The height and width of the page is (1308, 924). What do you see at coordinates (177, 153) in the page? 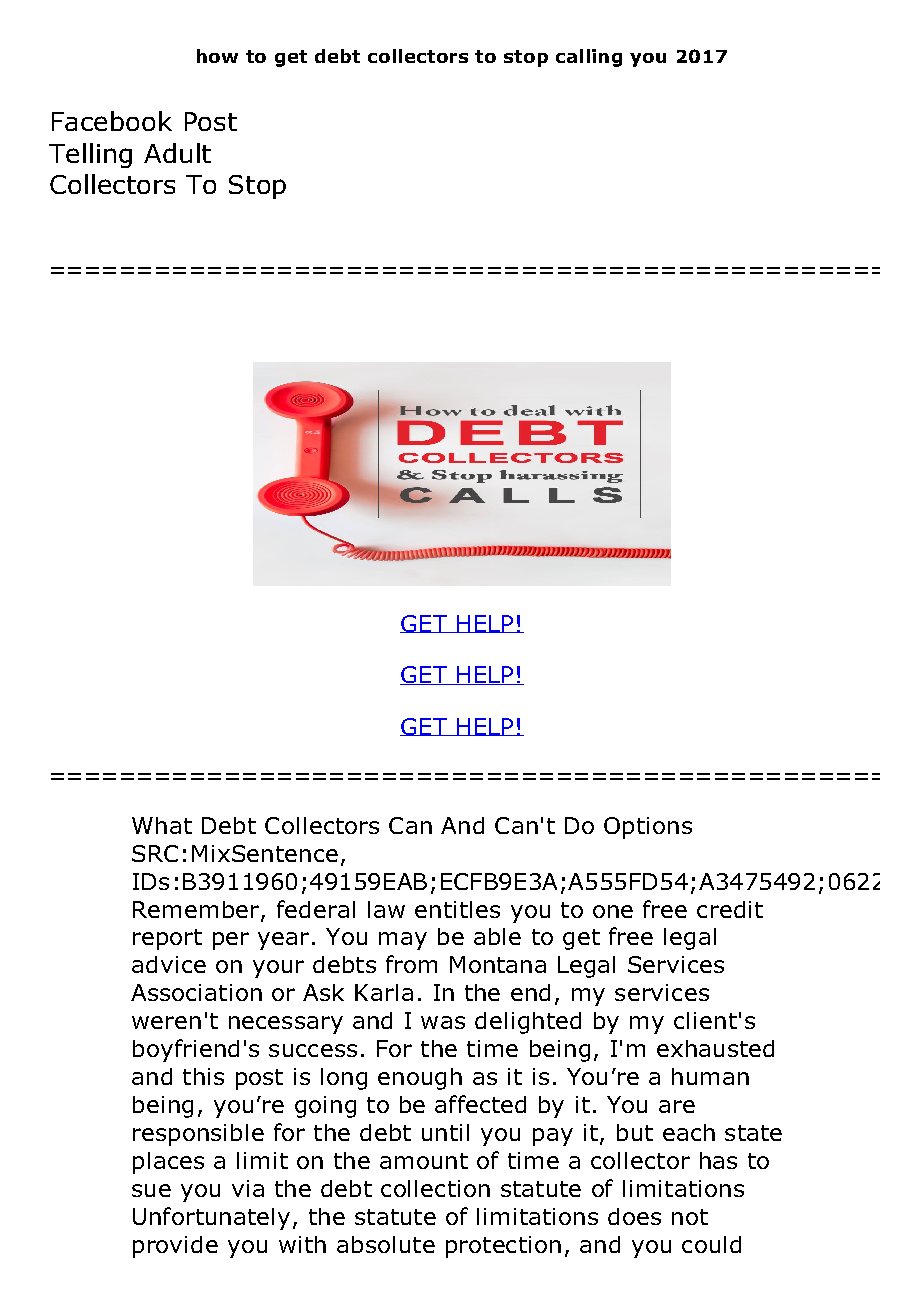
I see `Adult` at bounding box center [177, 153].
